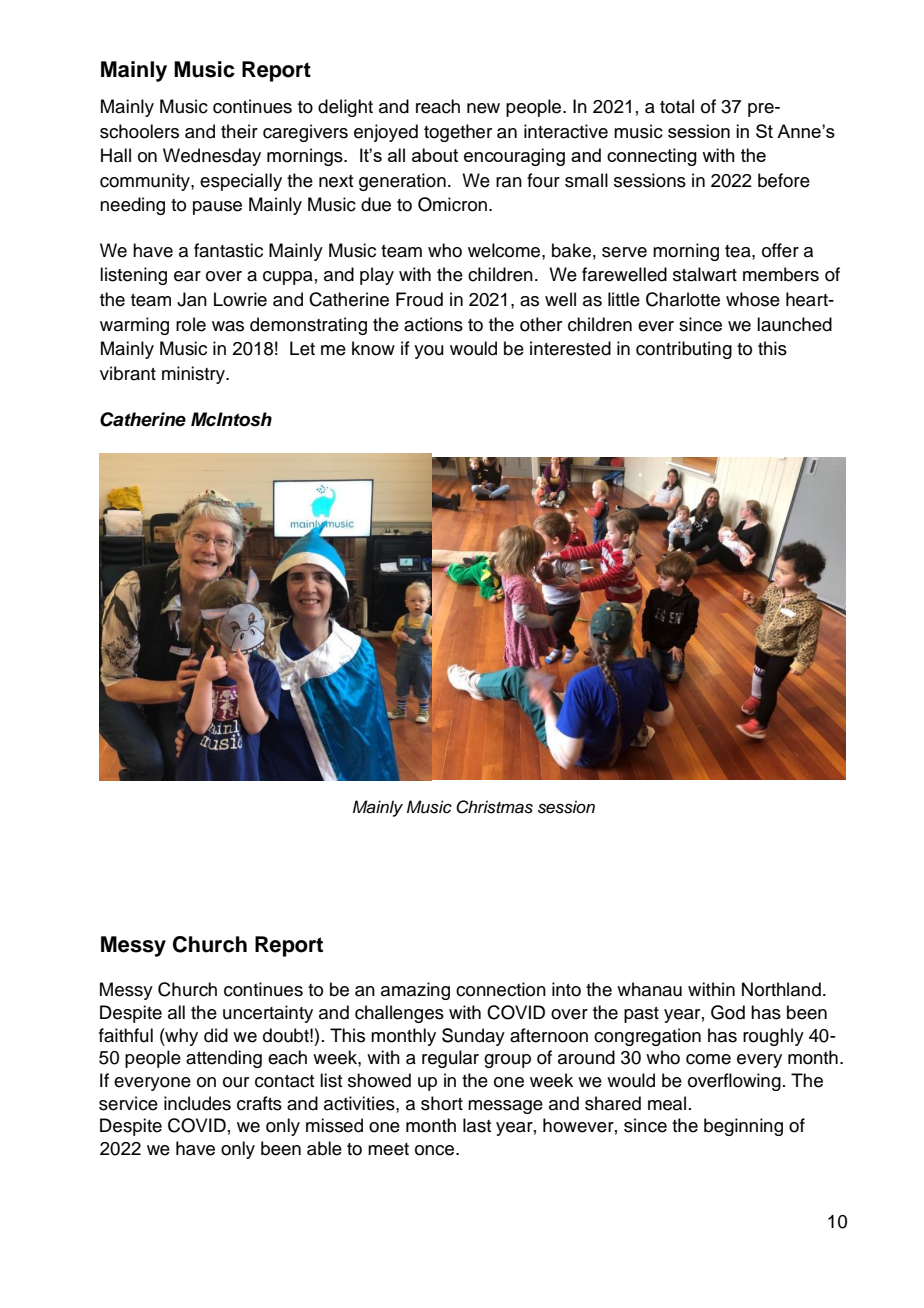  What do you see at coordinates (677, 106) in the screenshot?
I see `total` at bounding box center [677, 106].
